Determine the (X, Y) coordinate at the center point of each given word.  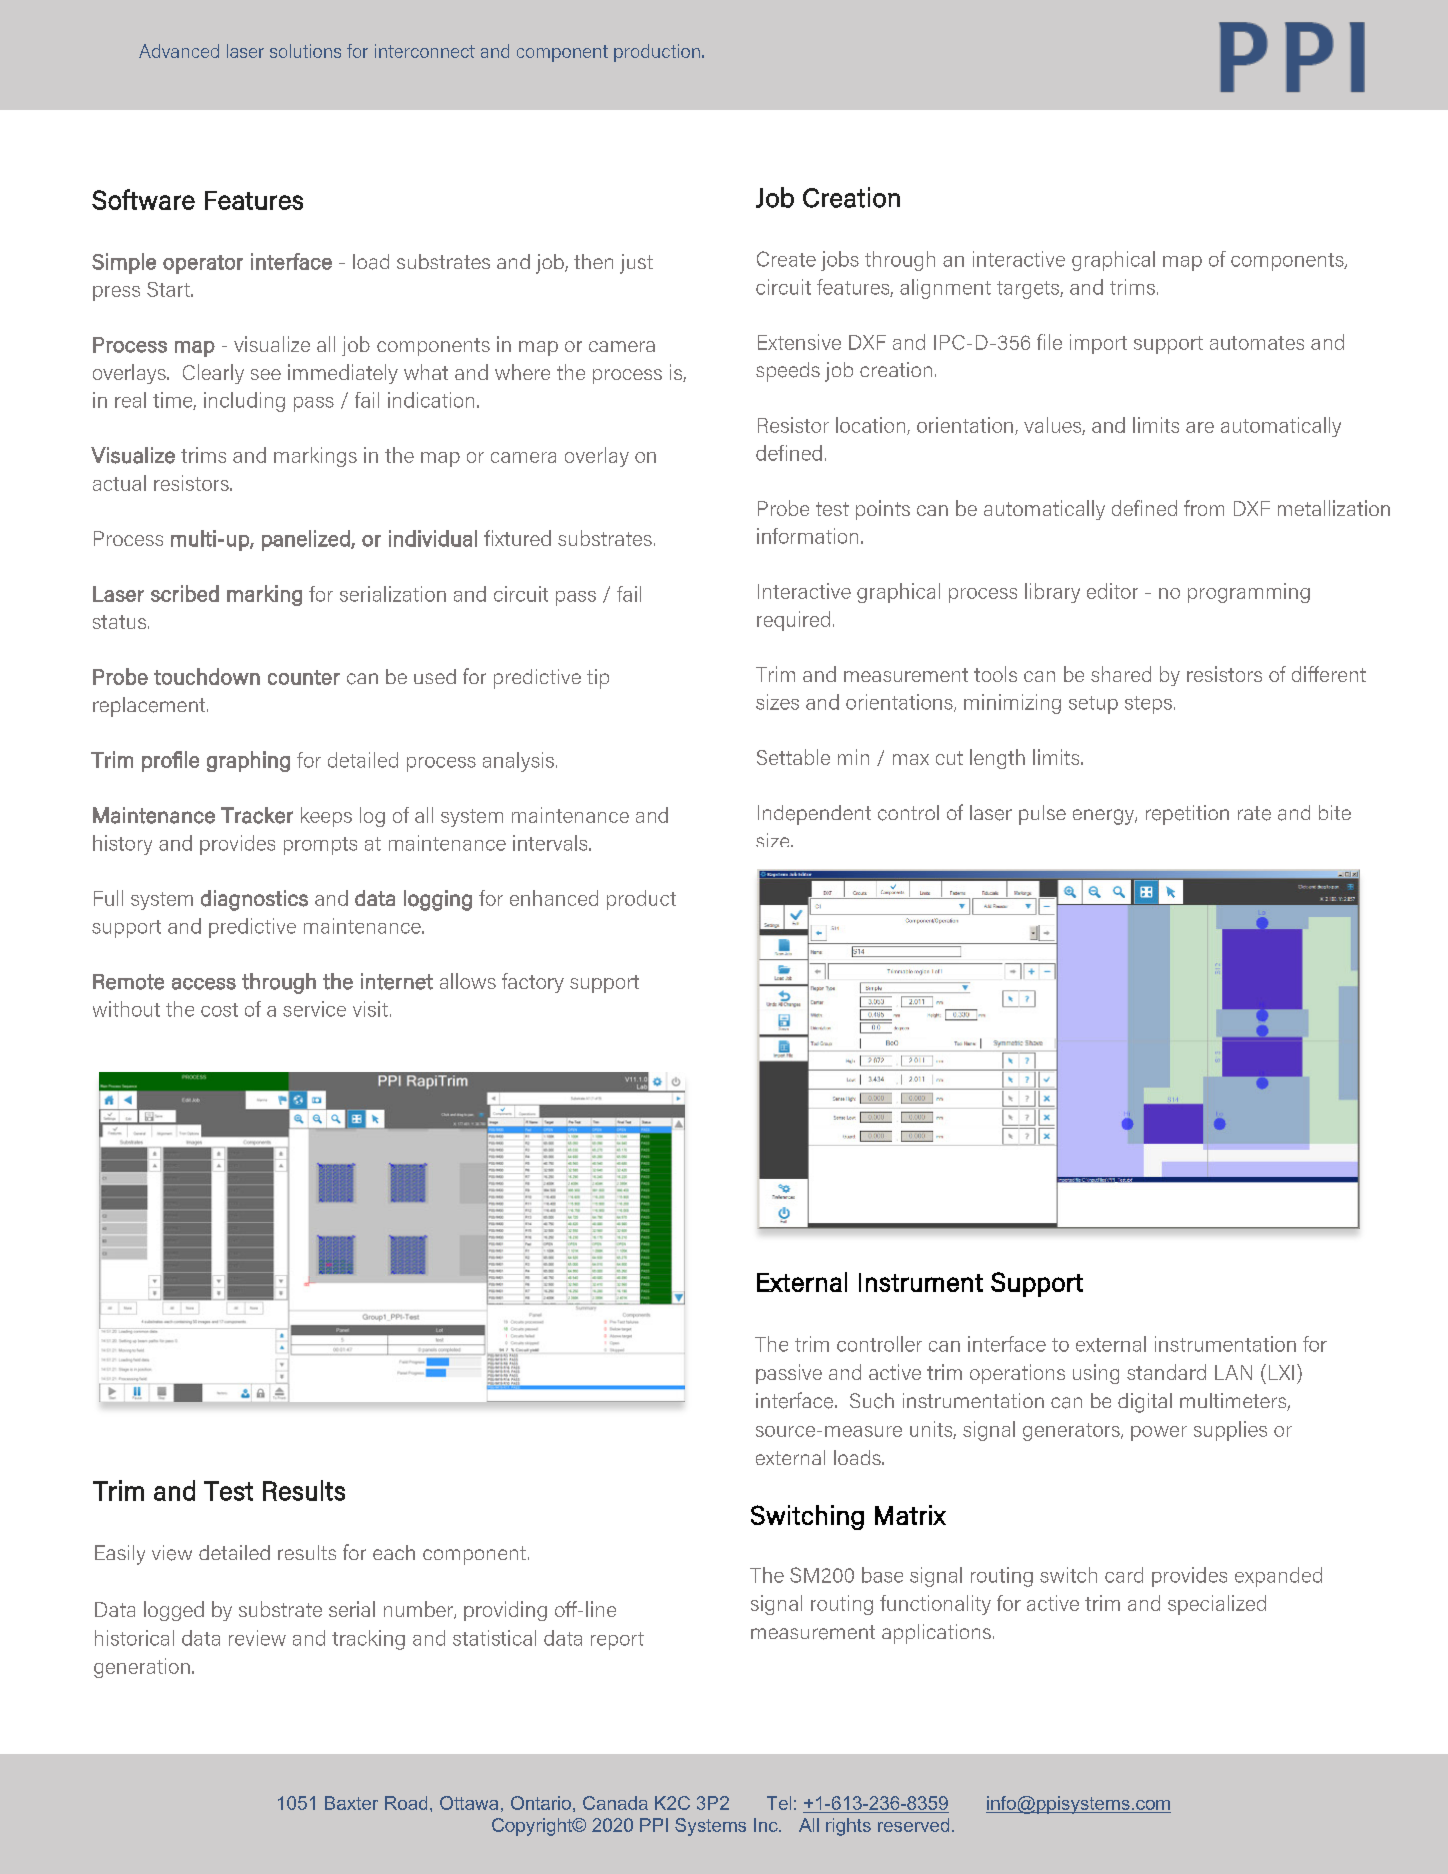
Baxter (351, 1803)
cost (219, 1010)
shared (1121, 674)
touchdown (207, 676)
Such (872, 1401)
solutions (305, 51)
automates (1257, 343)
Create (786, 259)
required (793, 621)
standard (1166, 1372)
